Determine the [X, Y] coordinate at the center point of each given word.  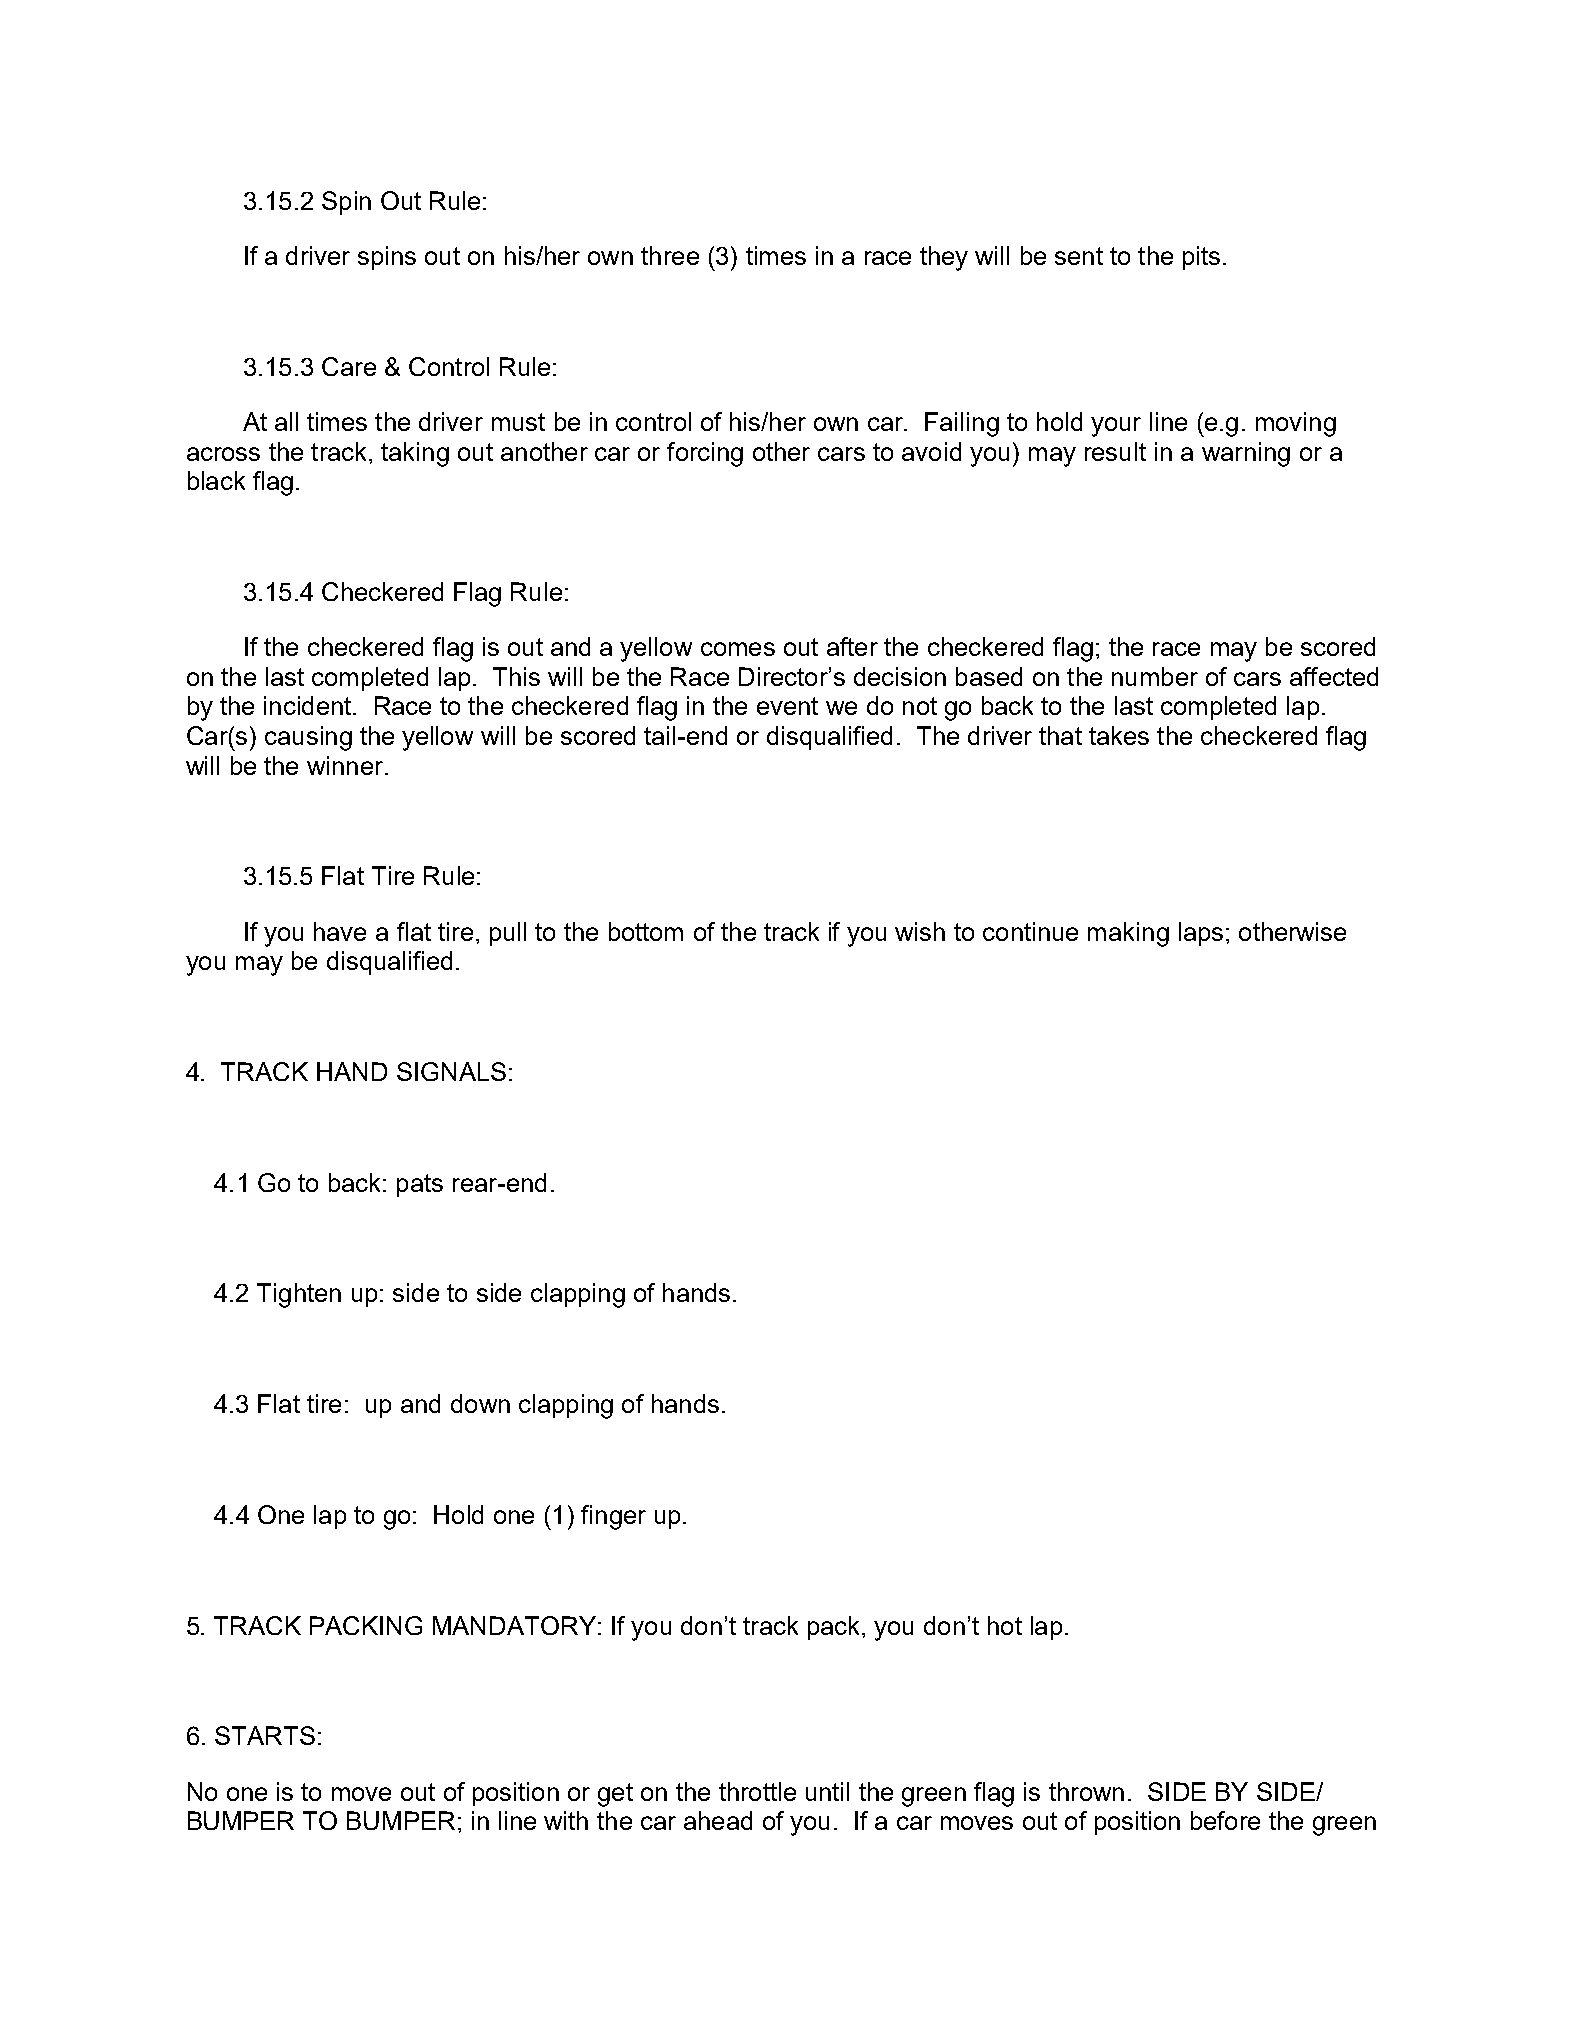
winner [346, 765]
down [480, 1403]
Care [349, 366]
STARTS [265, 1735]
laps [1201, 934]
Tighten [299, 1295]
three [670, 255]
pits [1201, 258]
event [787, 706]
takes [1119, 735]
